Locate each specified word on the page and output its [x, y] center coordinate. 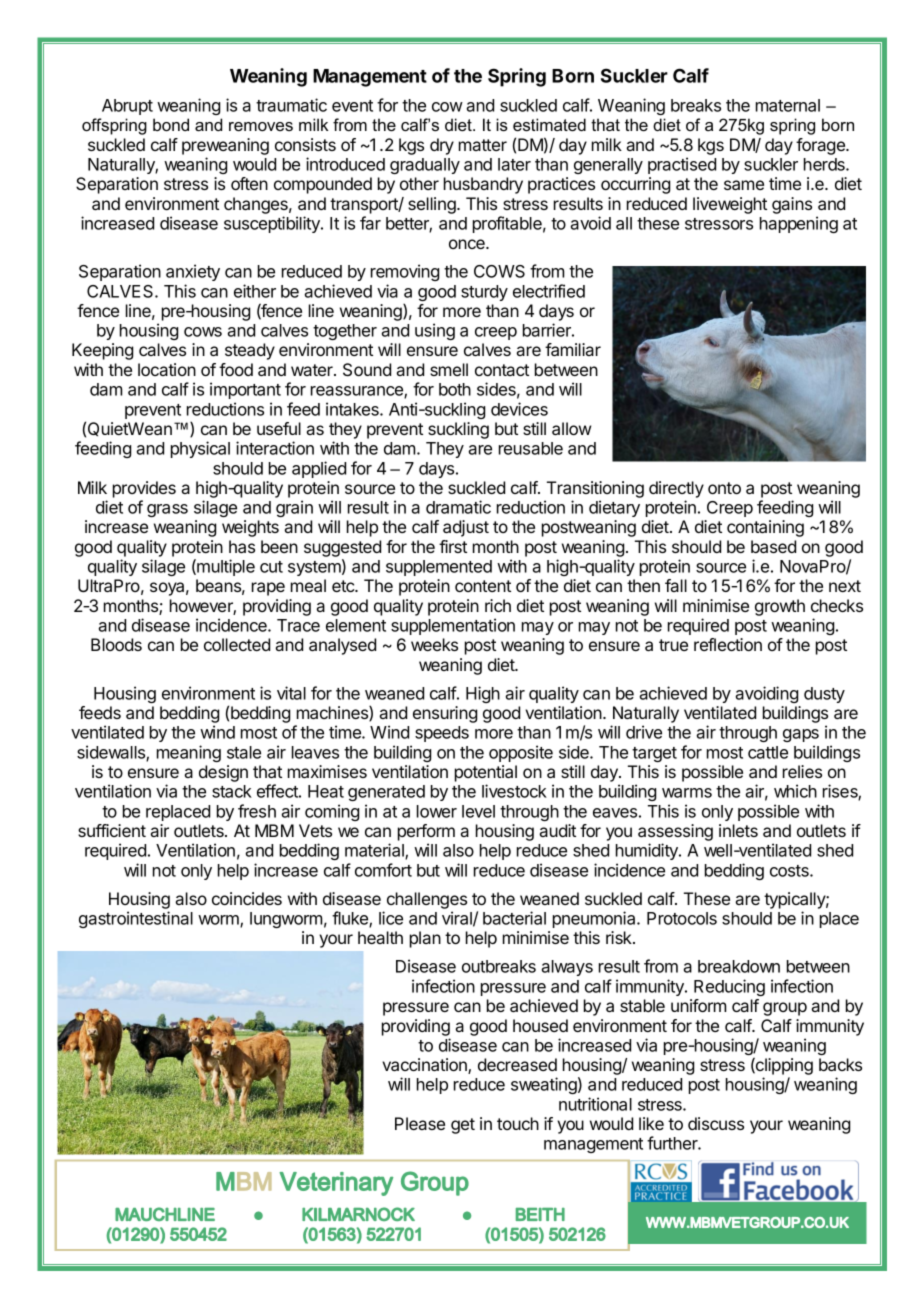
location [167, 369]
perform [426, 832]
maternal [788, 105]
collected [237, 644]
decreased [517, 1064]
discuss [716, 1123]
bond [171, 124]
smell [449, 369]
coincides [247, 898]
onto [724, 488]
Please [420, 1123]
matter [483, 145]
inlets [738, 830]
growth [780, 607]
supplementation [453, 626]
